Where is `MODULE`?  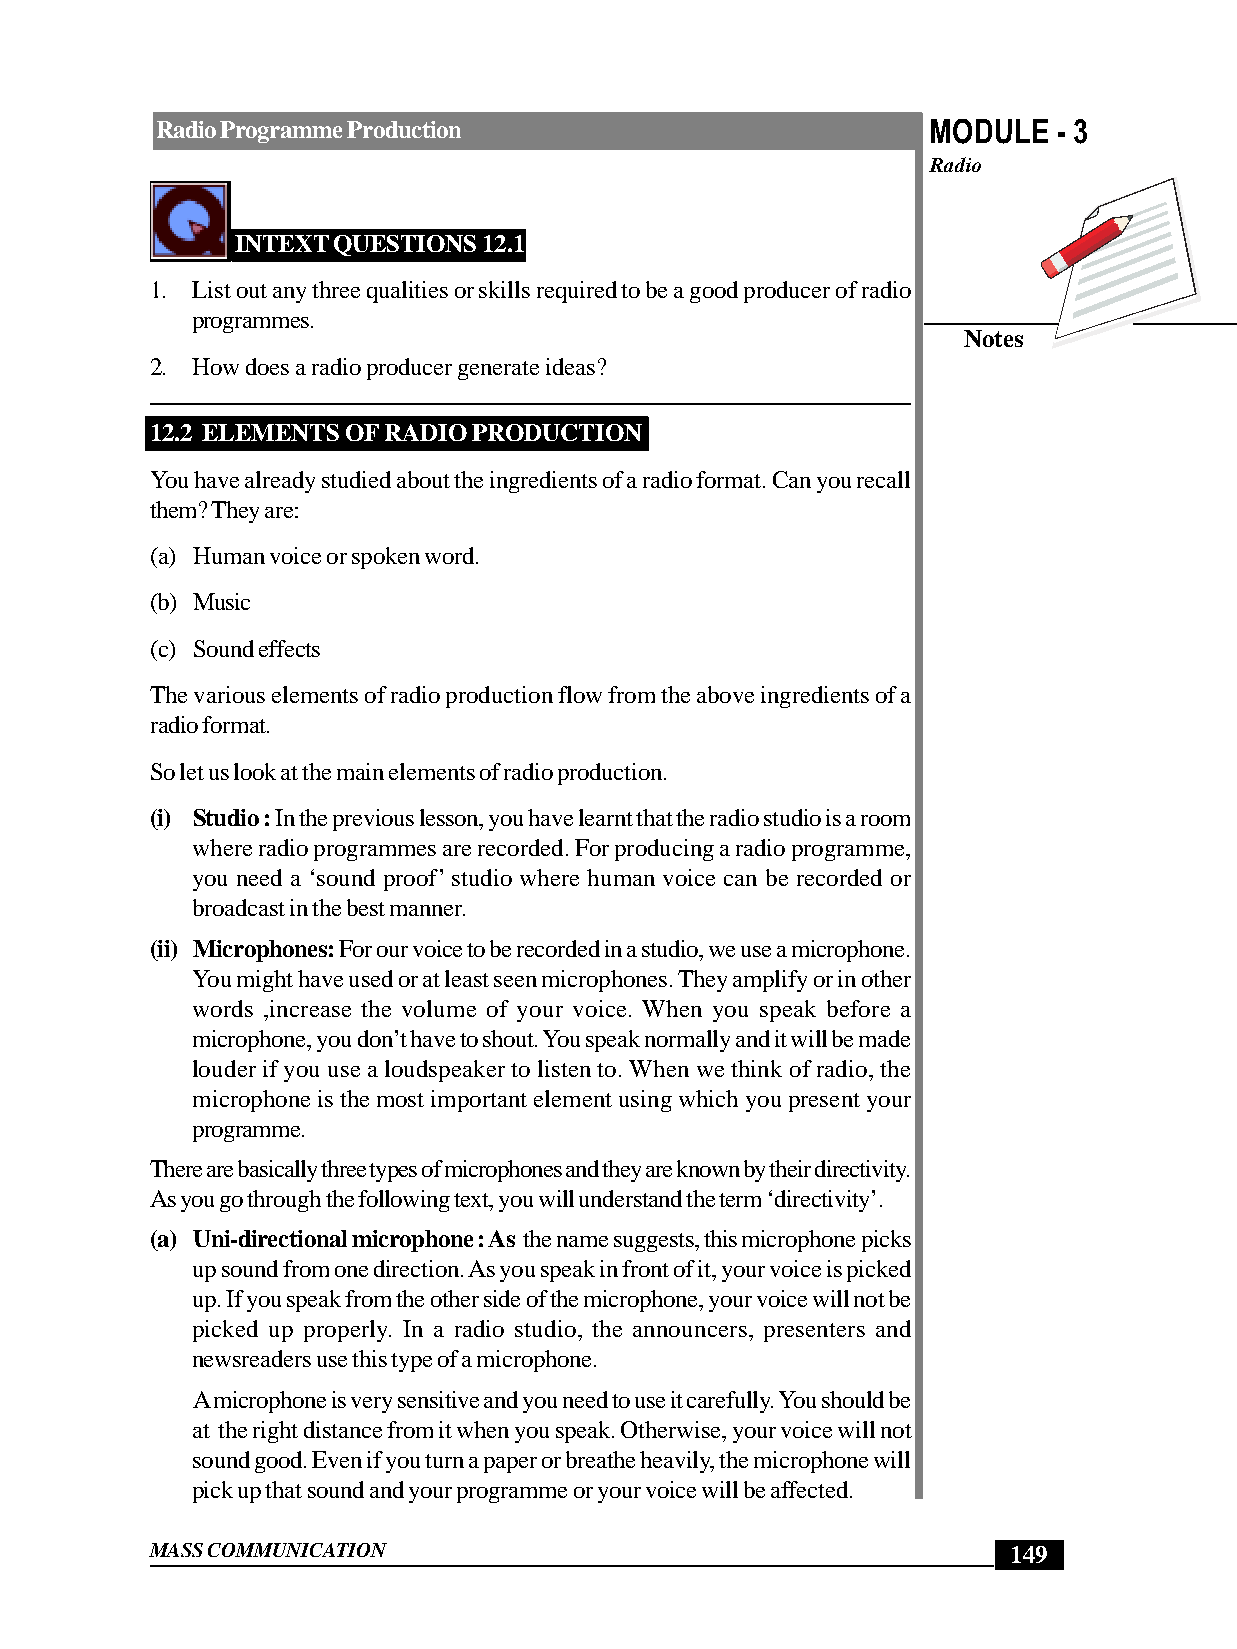
MODULE is located at coordinates (989, 131).
